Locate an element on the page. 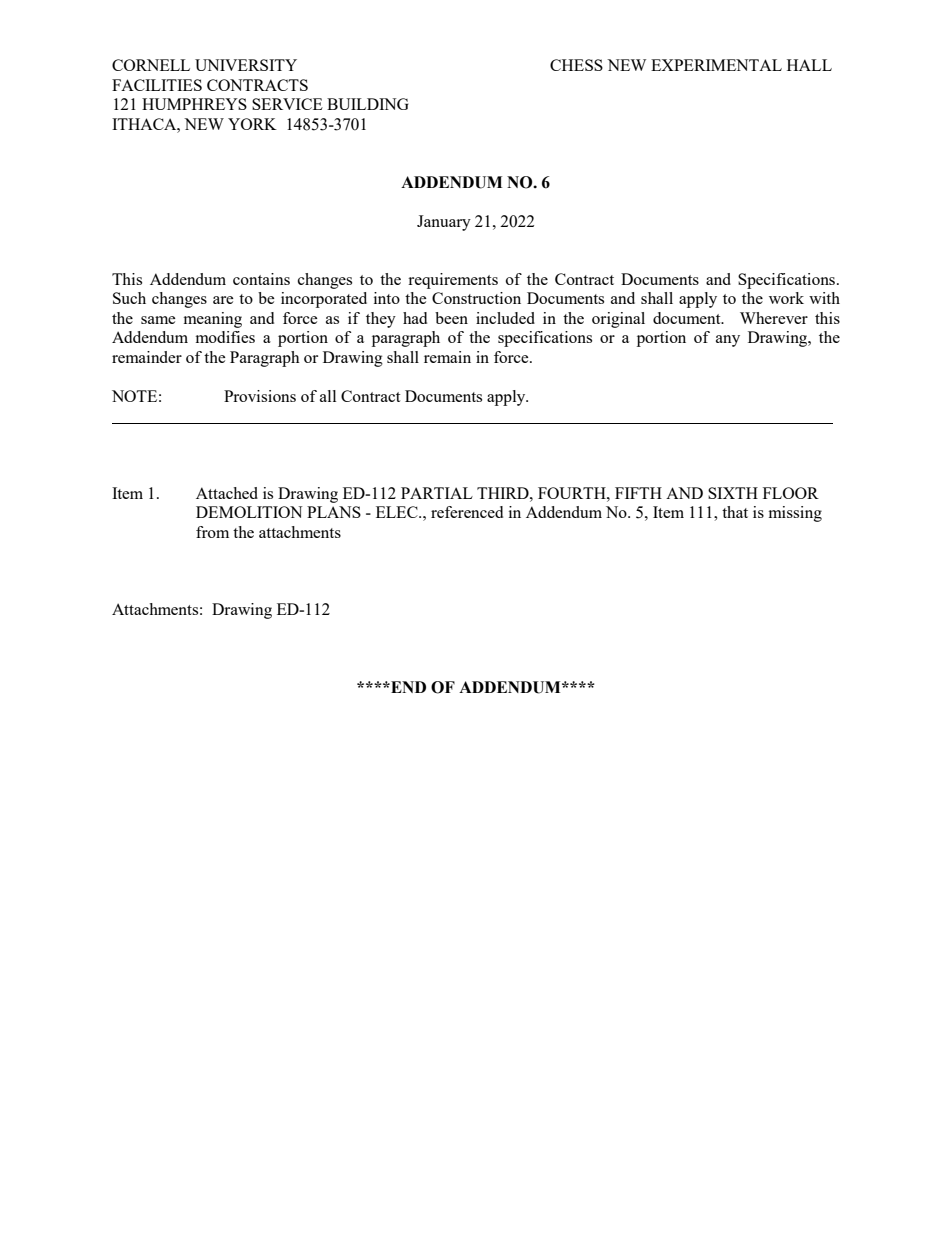  DEMOLITION is located at coordinates (249, 512).
